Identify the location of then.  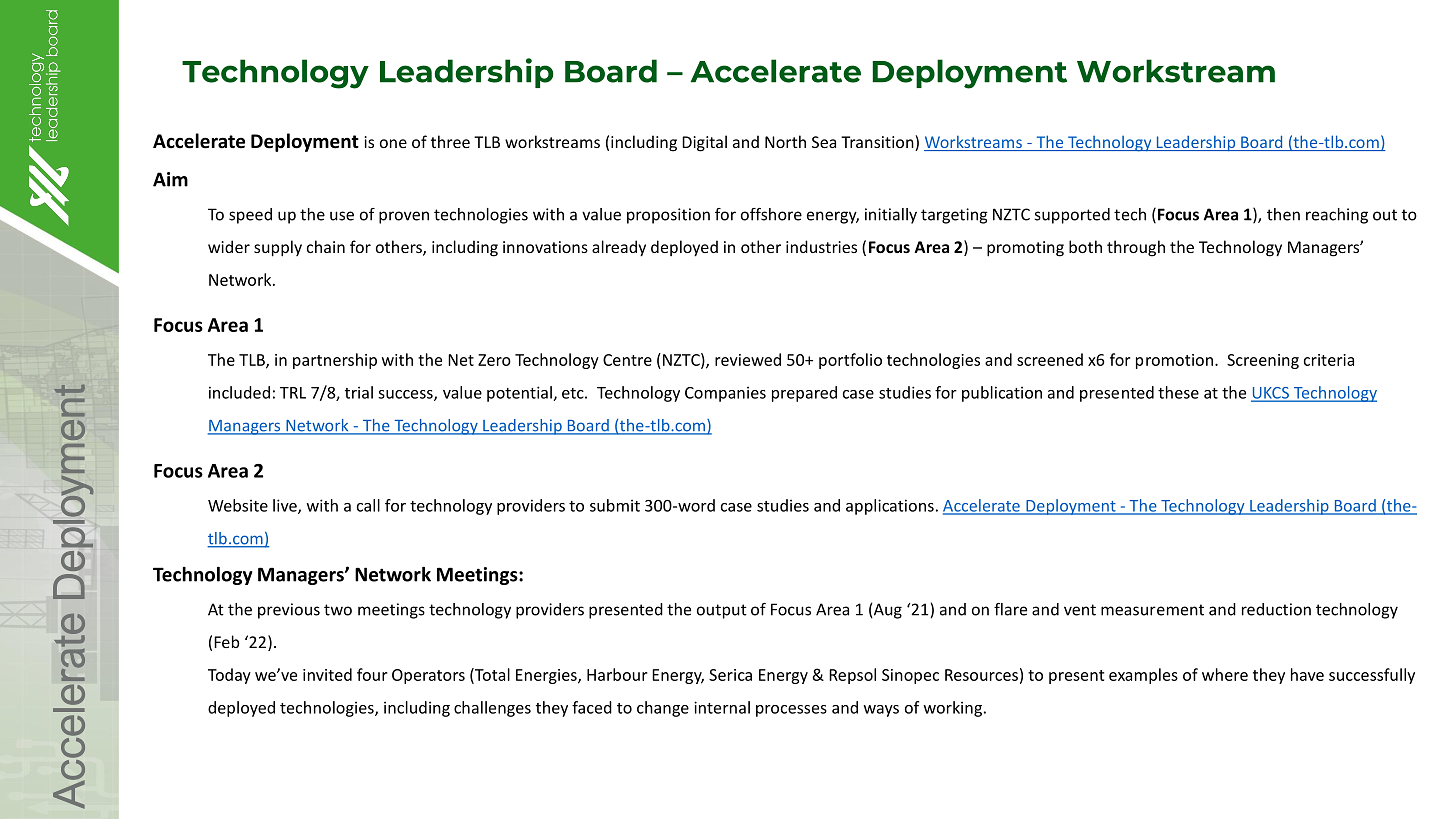
(1283, 214).
